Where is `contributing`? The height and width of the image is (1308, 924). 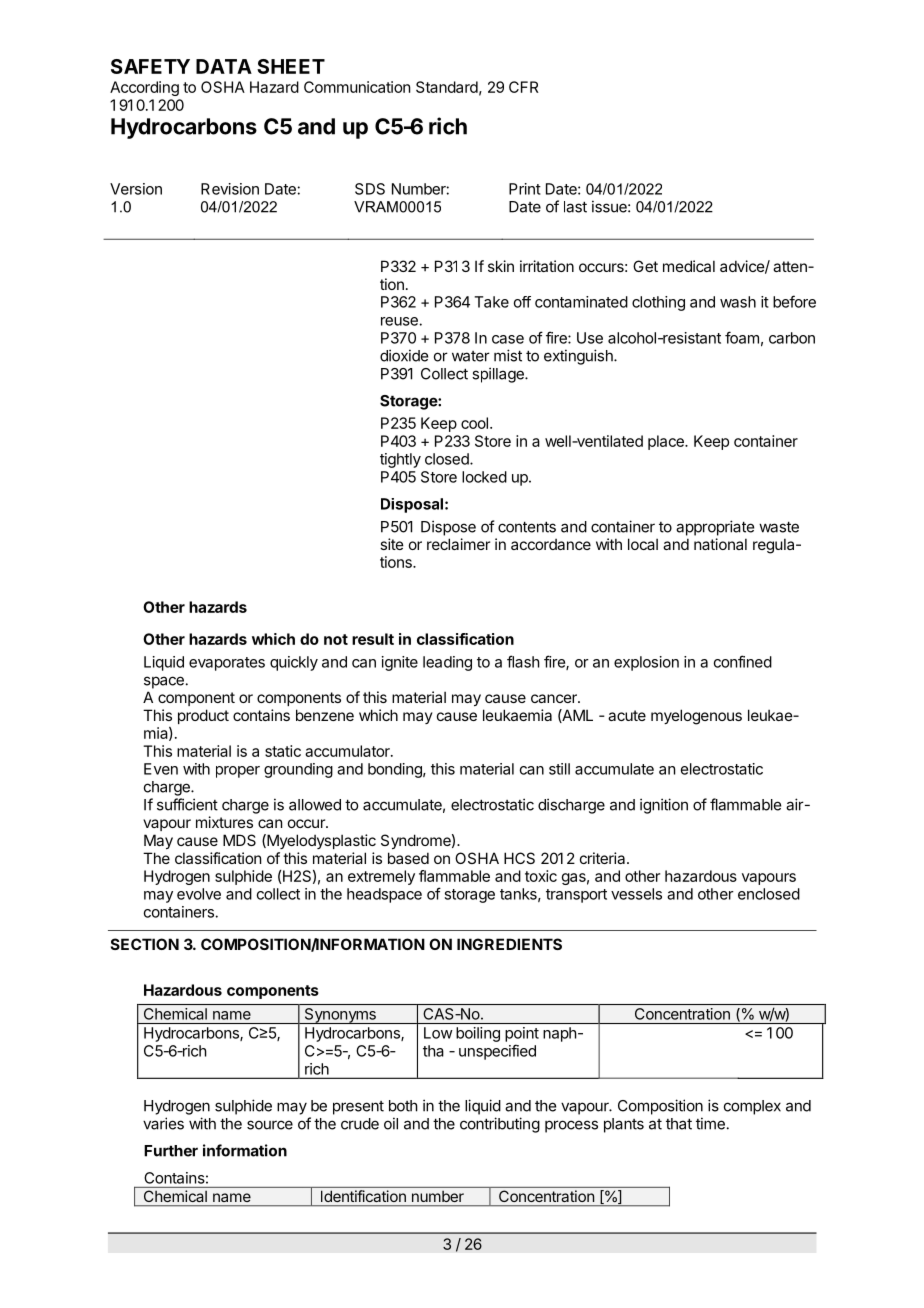
contributing is located at coordinates (500, 1125).
